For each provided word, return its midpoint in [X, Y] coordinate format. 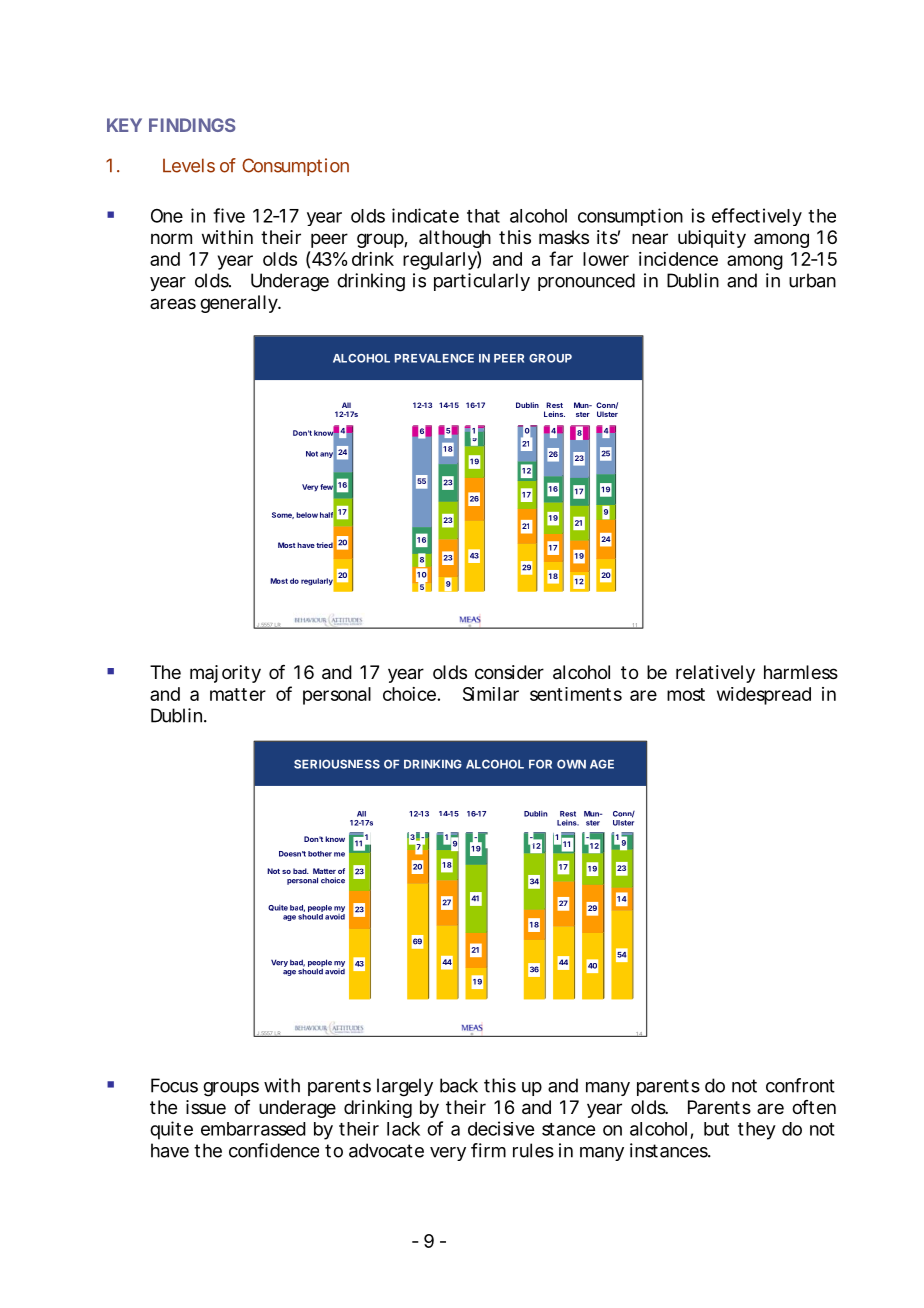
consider [509, 672]
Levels [189, 165]
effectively [757, 217]
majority [225, 674]
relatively [715, 674]
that [483, 216]
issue [206, 1107]
